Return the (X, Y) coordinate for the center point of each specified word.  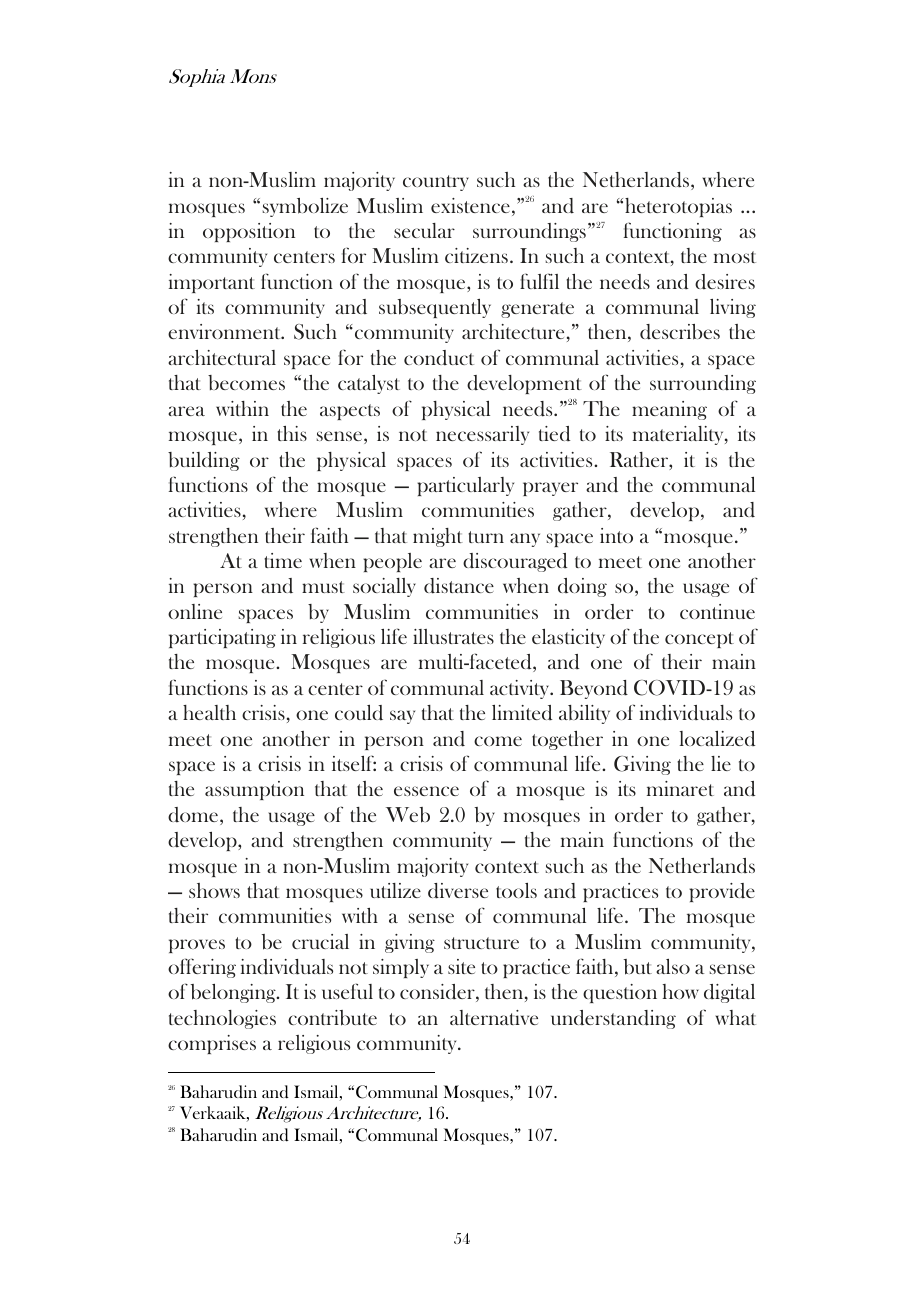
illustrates (453, 636)
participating (222, 638)
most (735, 257)
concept (699, 640)
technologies (222, 1019)
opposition (249, 232)
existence (470, 205)
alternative (494, 1017)
